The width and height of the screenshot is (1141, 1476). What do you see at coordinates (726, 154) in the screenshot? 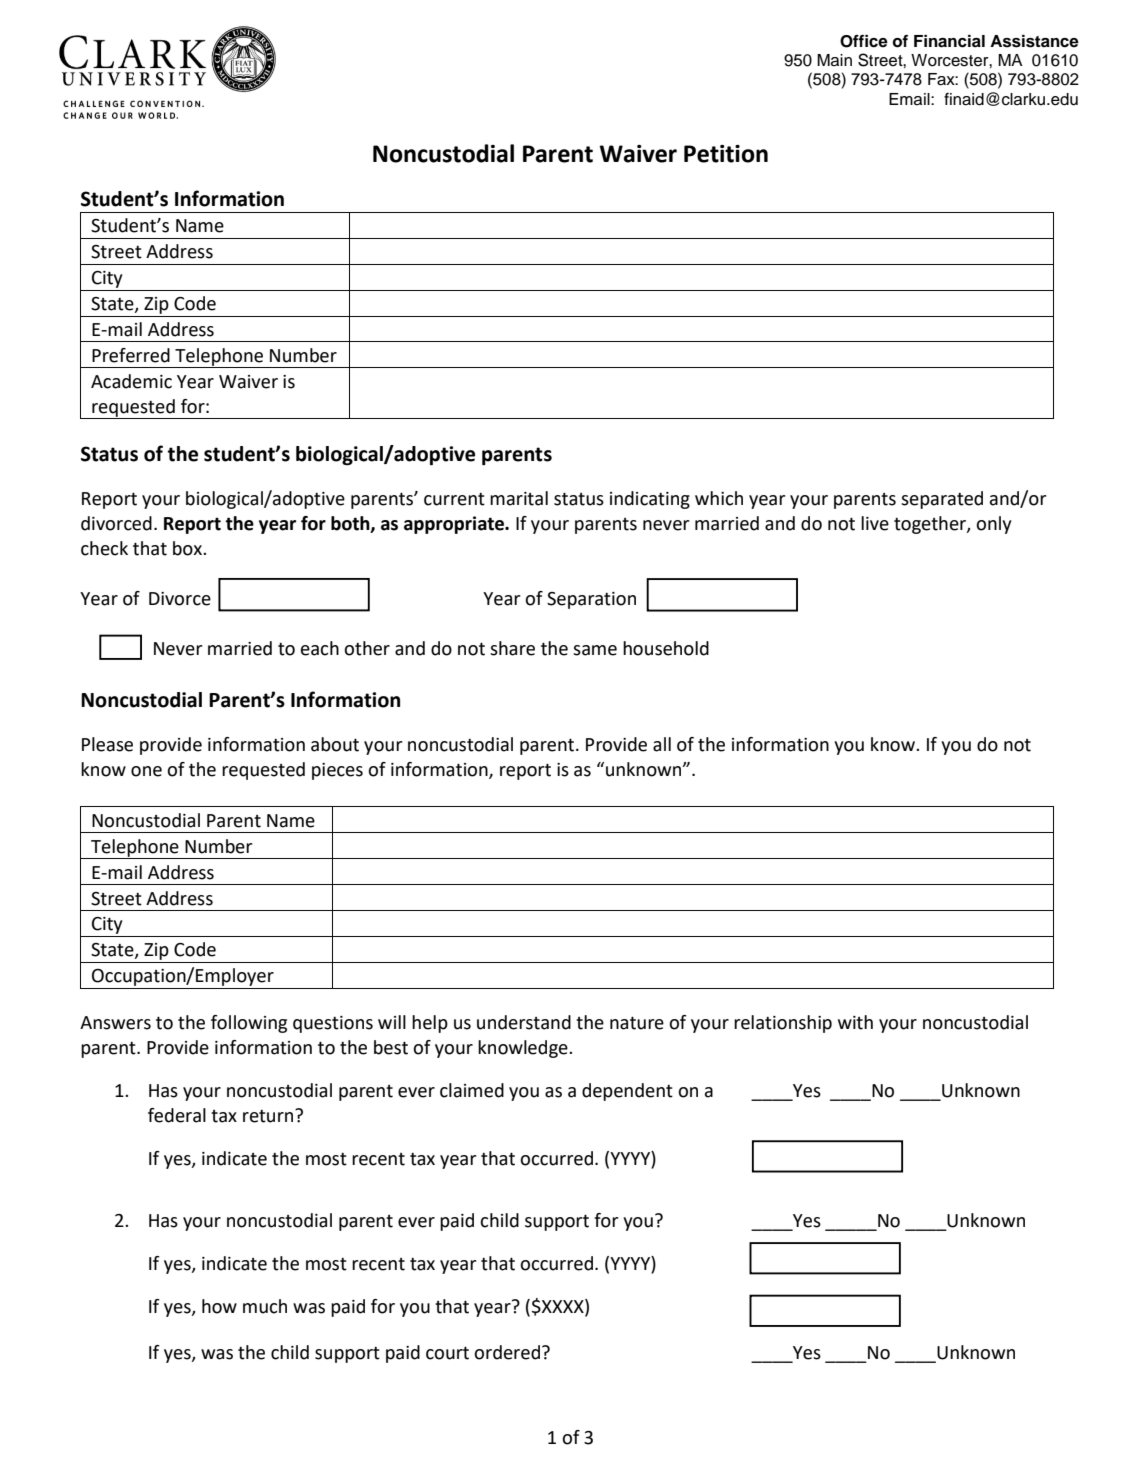
I see `Petition` at bounding box center [726, 154].
